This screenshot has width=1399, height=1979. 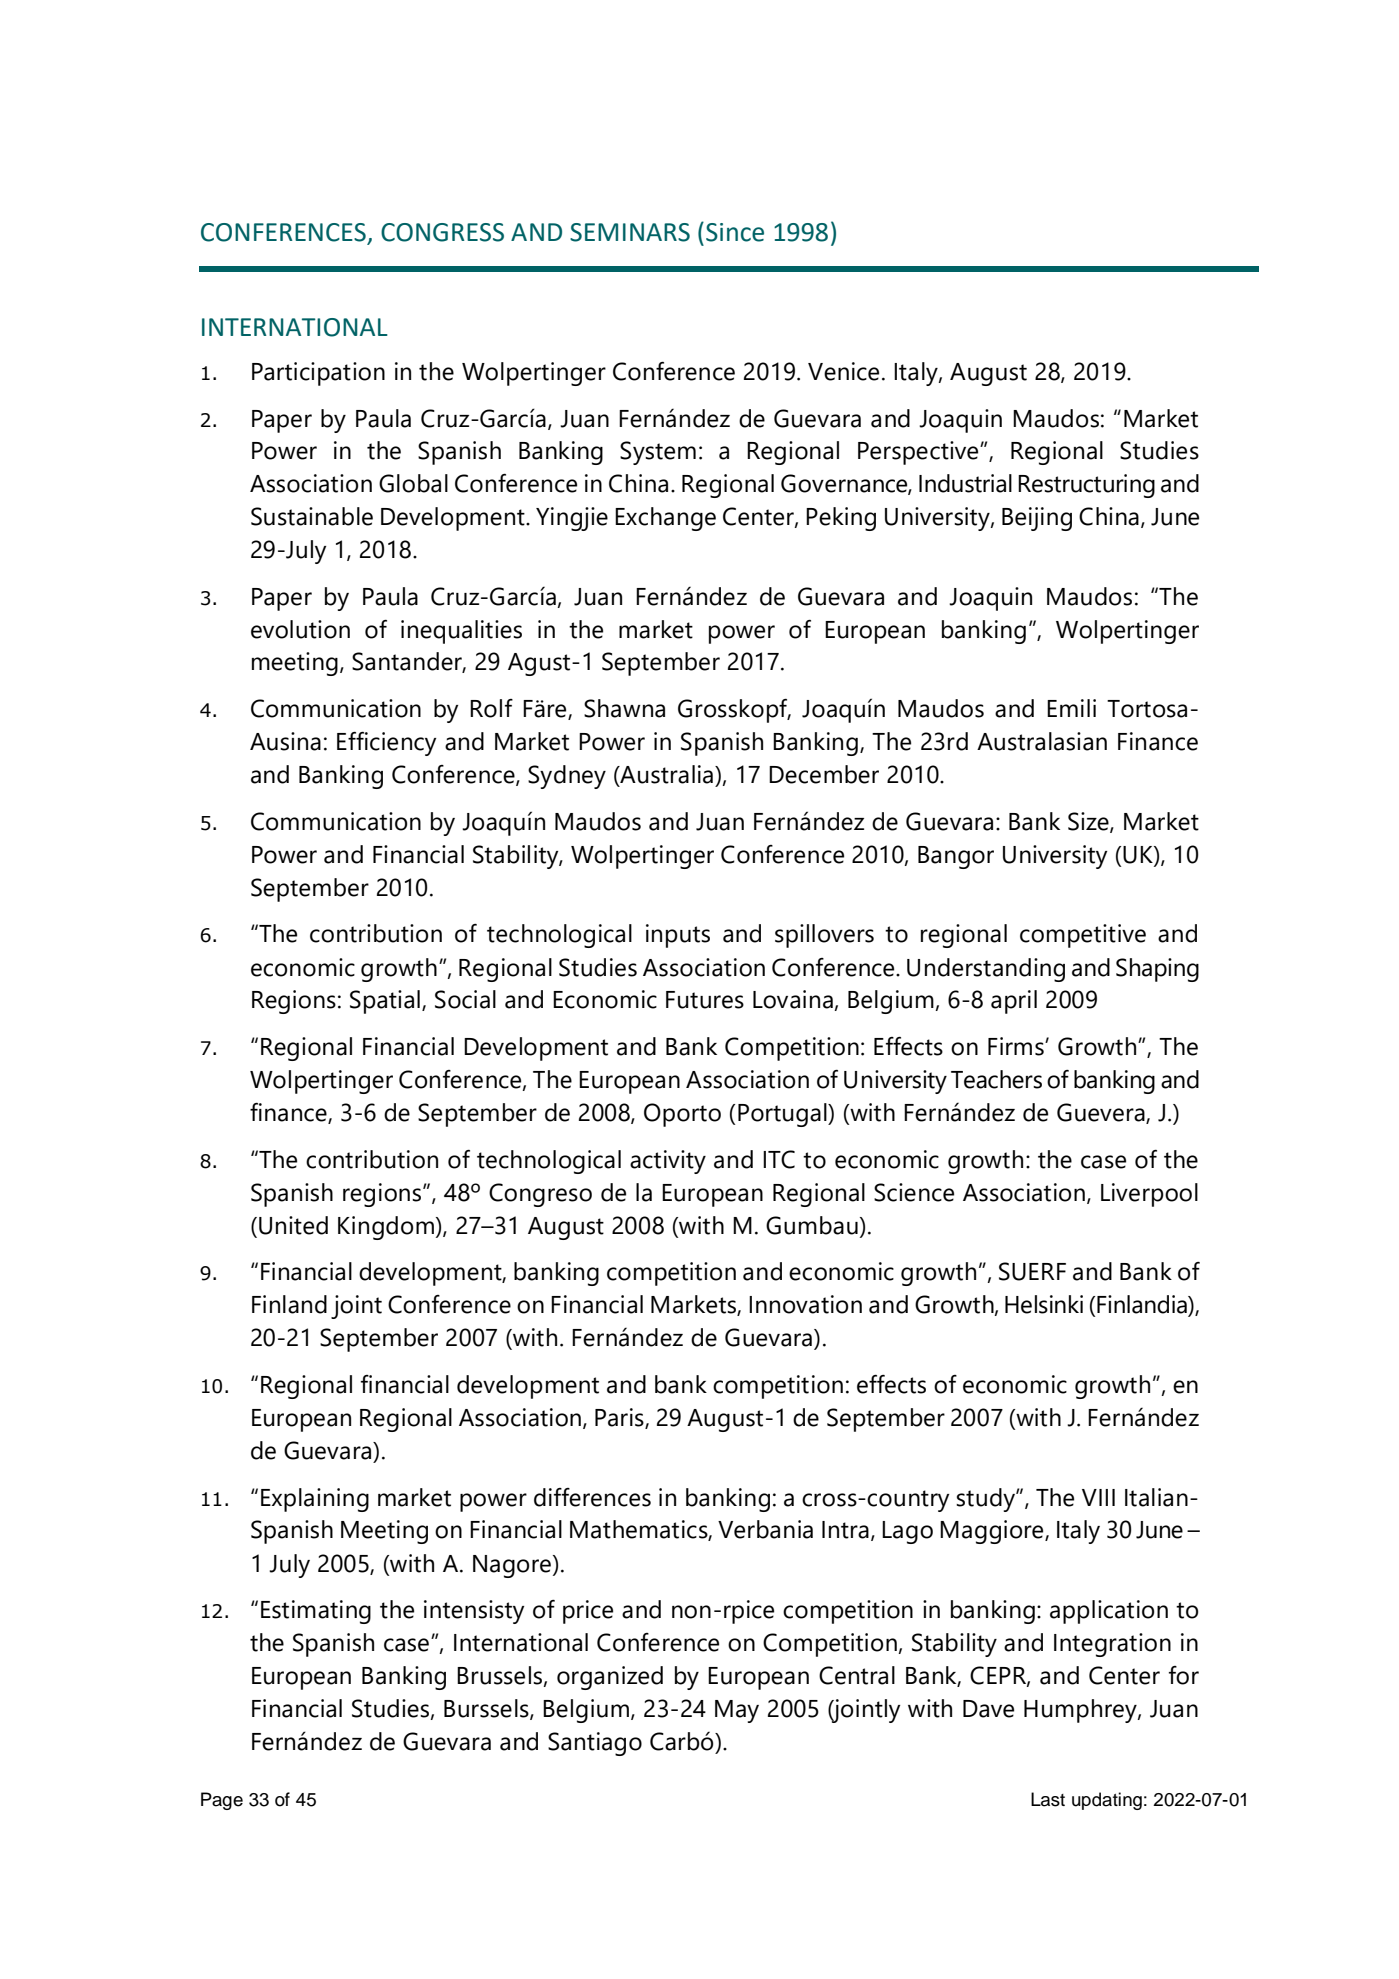 I want to click on Last, so click(x=1048, y=1799).
